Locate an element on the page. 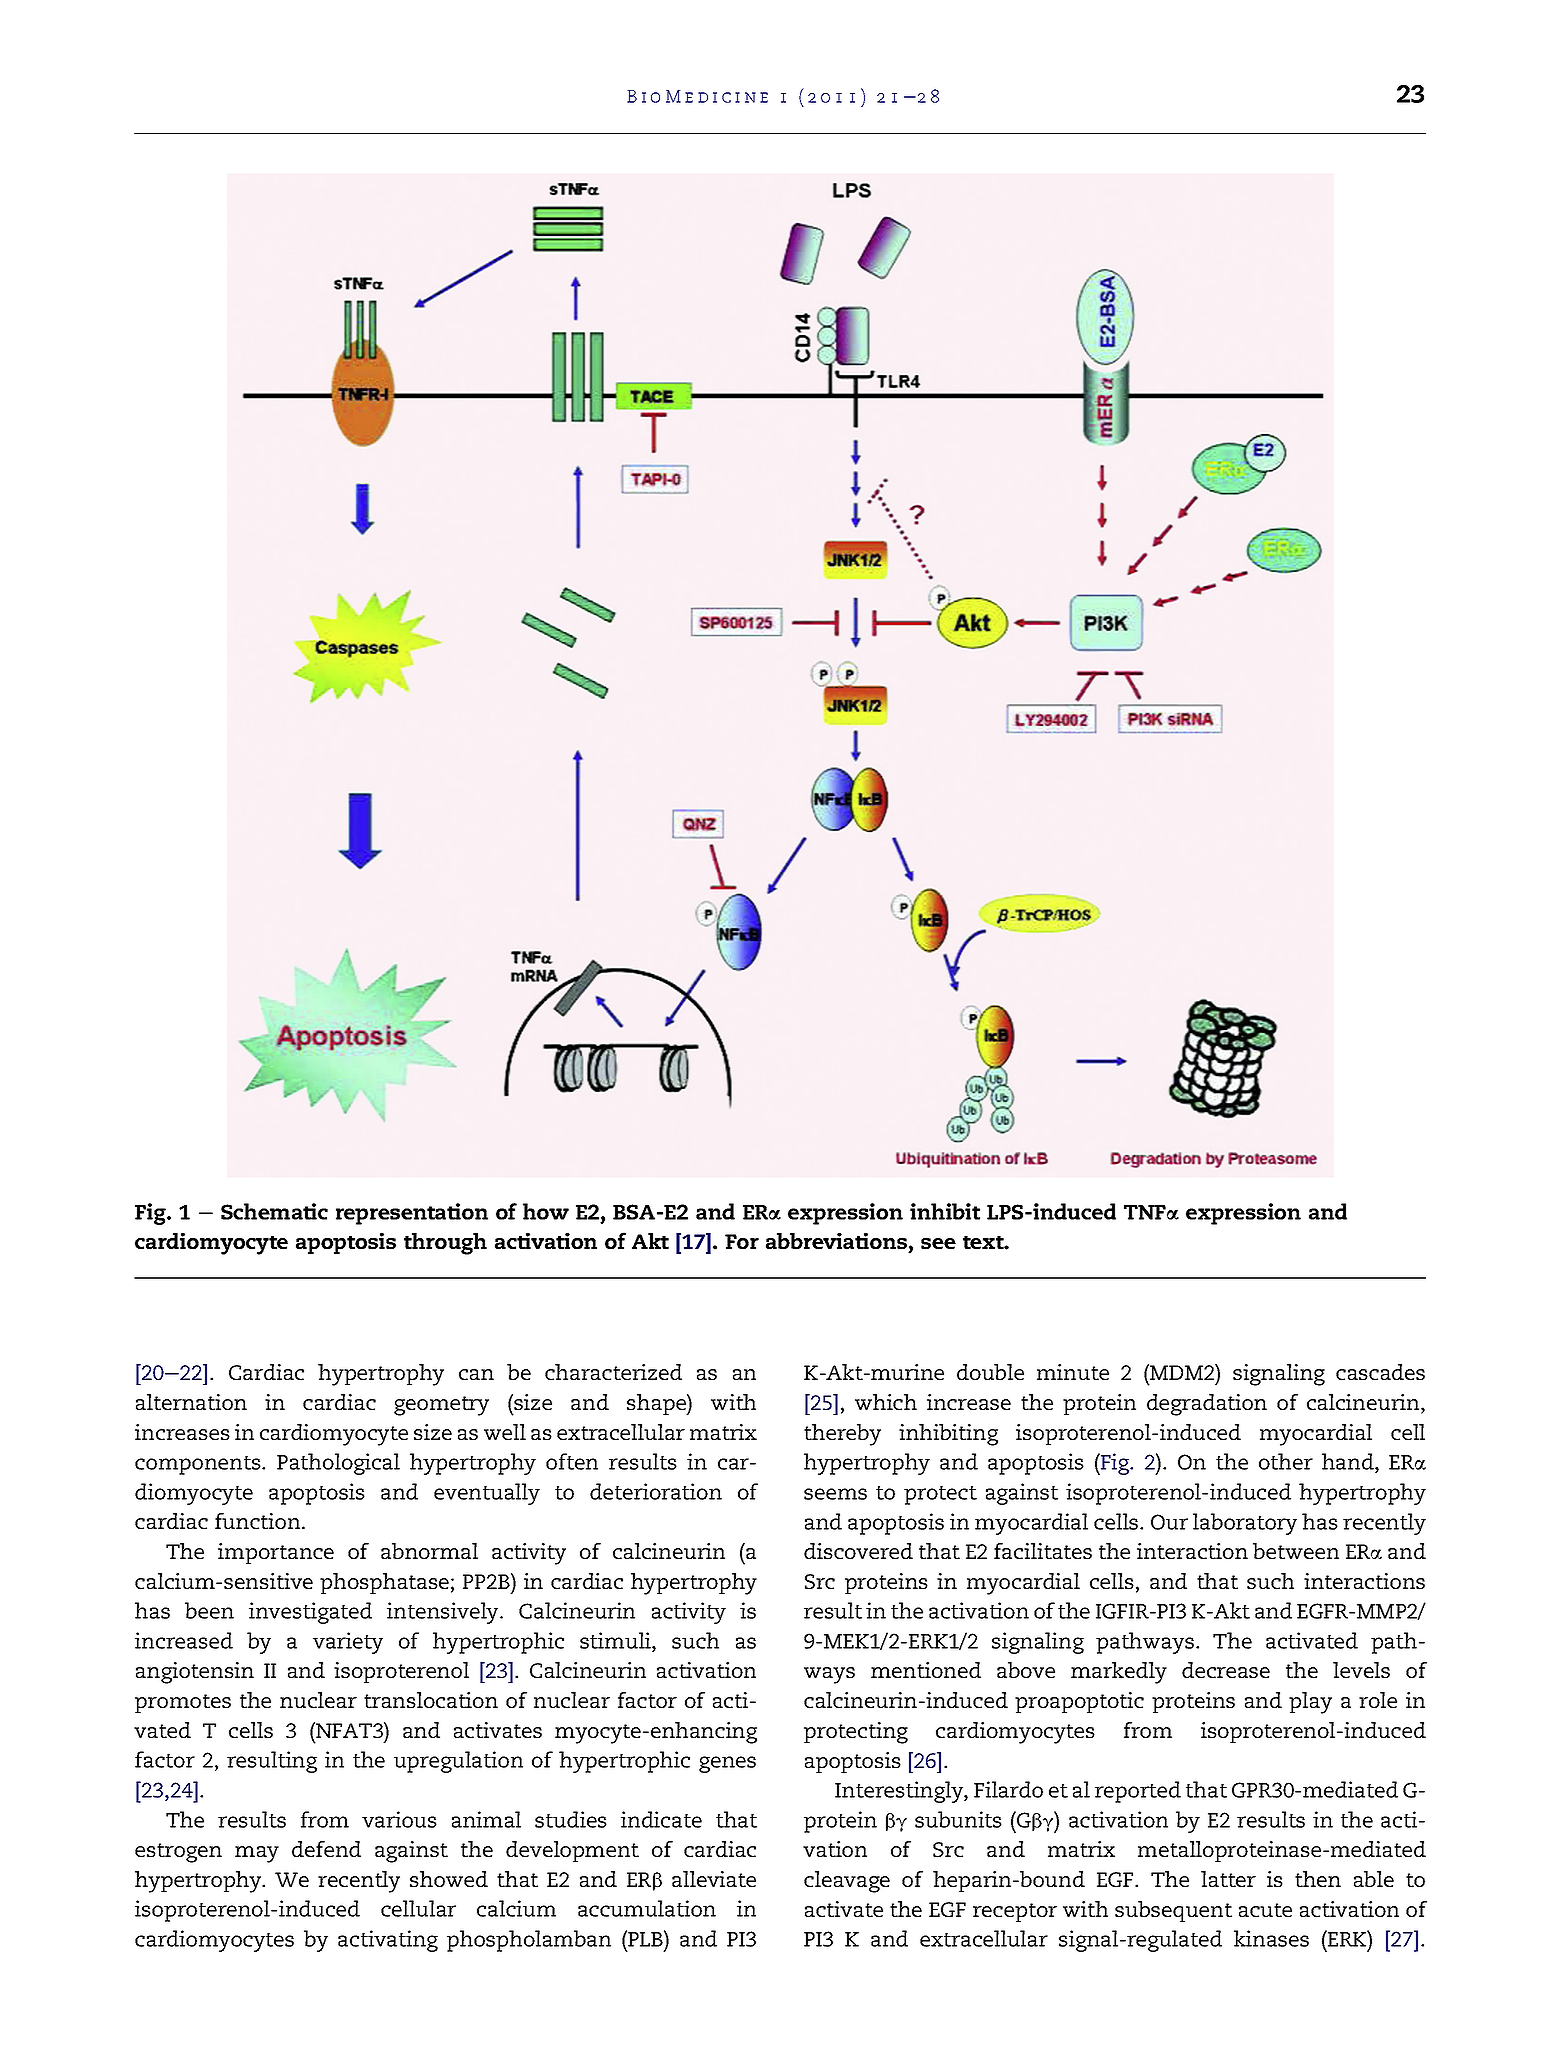 This page has height=2065, width=1549. discovered is located at coordinates (858, 1551).
